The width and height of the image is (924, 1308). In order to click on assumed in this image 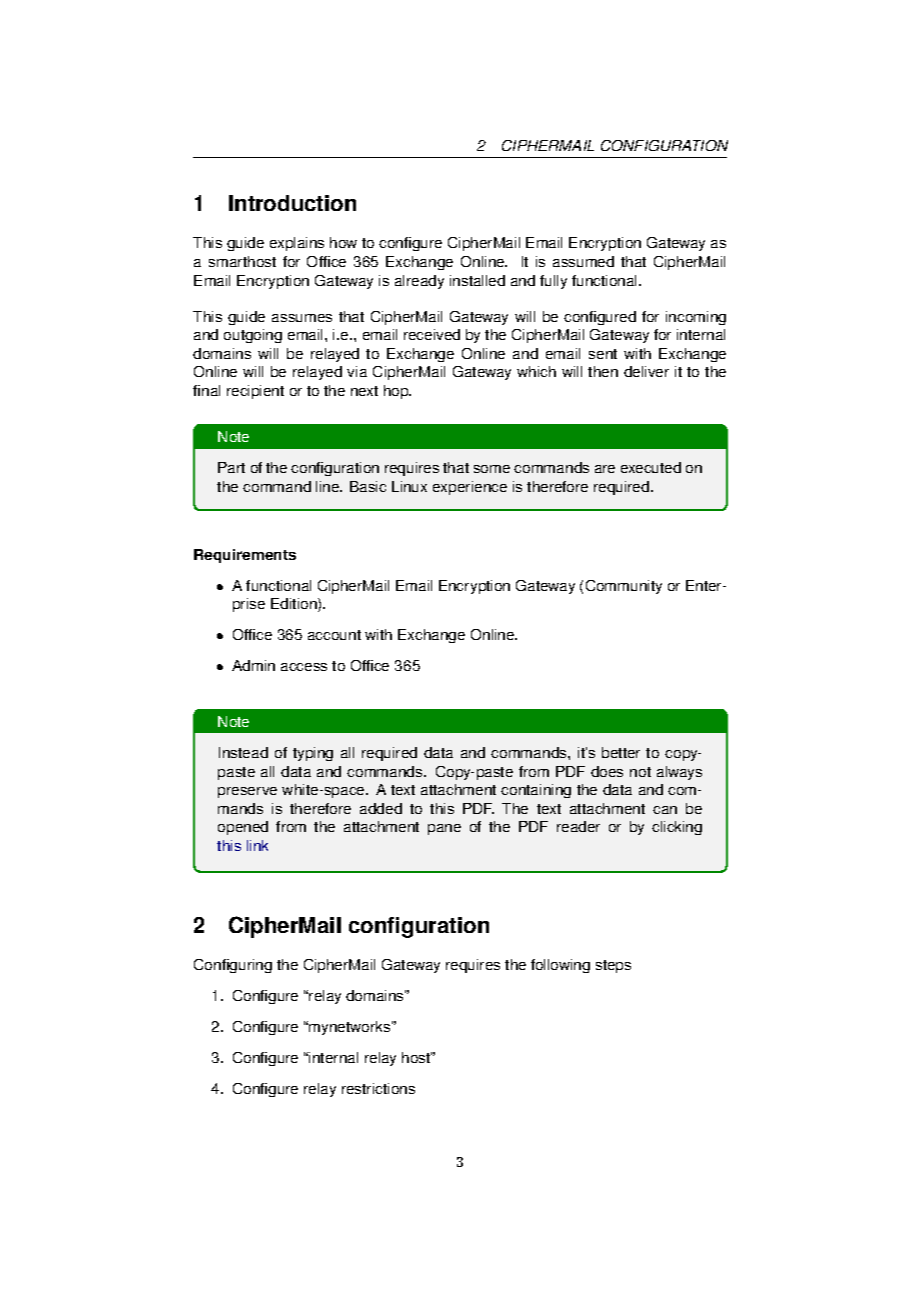, I will do `click(583, 261)`.
